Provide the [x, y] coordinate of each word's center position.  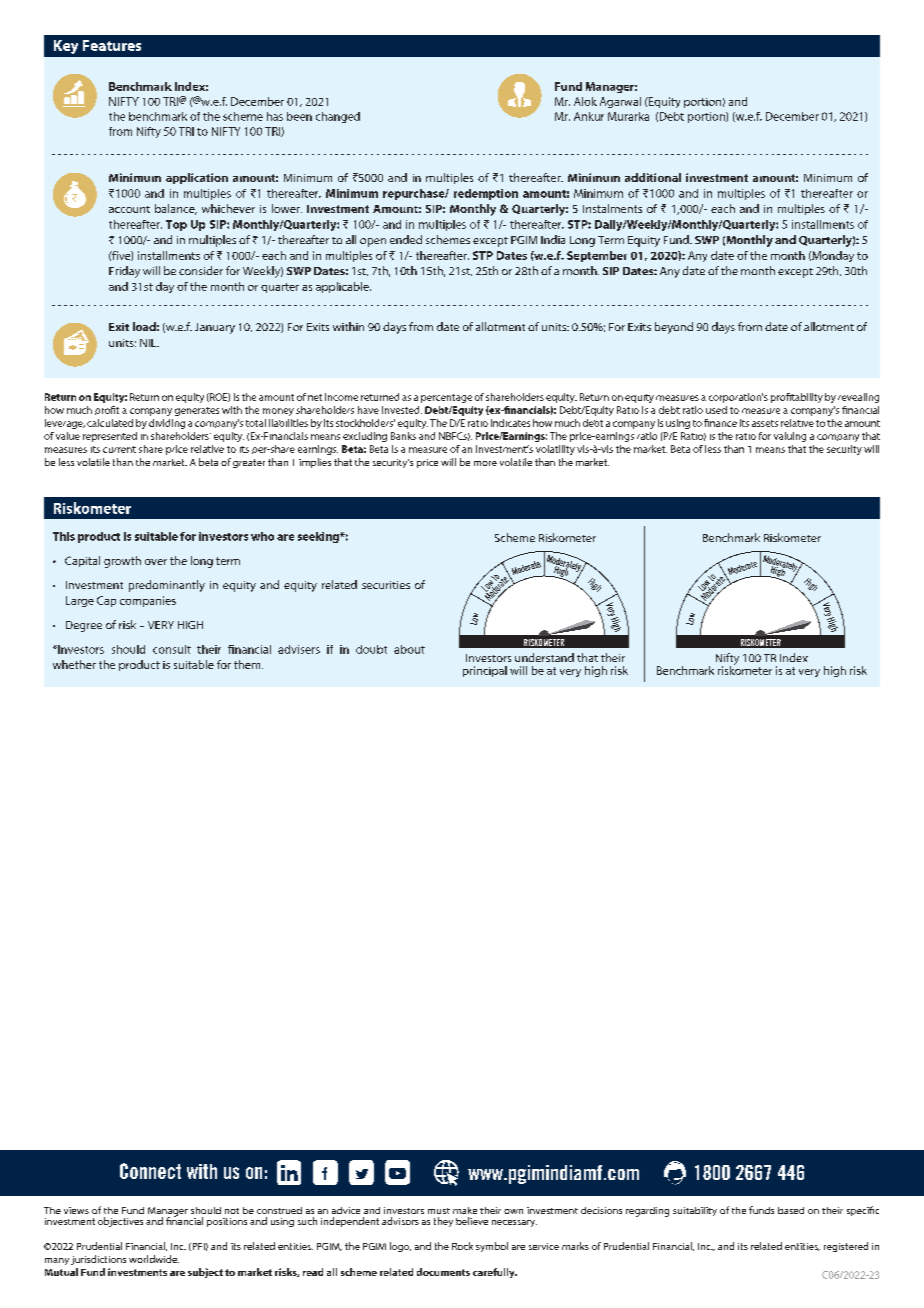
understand [544, 657]
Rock [462, 1246]
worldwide [154, 1259]
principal [485, 671]
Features [112, 45]
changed [338, 117]
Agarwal [620, 102]
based [791, 1210]
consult [172, 649]
